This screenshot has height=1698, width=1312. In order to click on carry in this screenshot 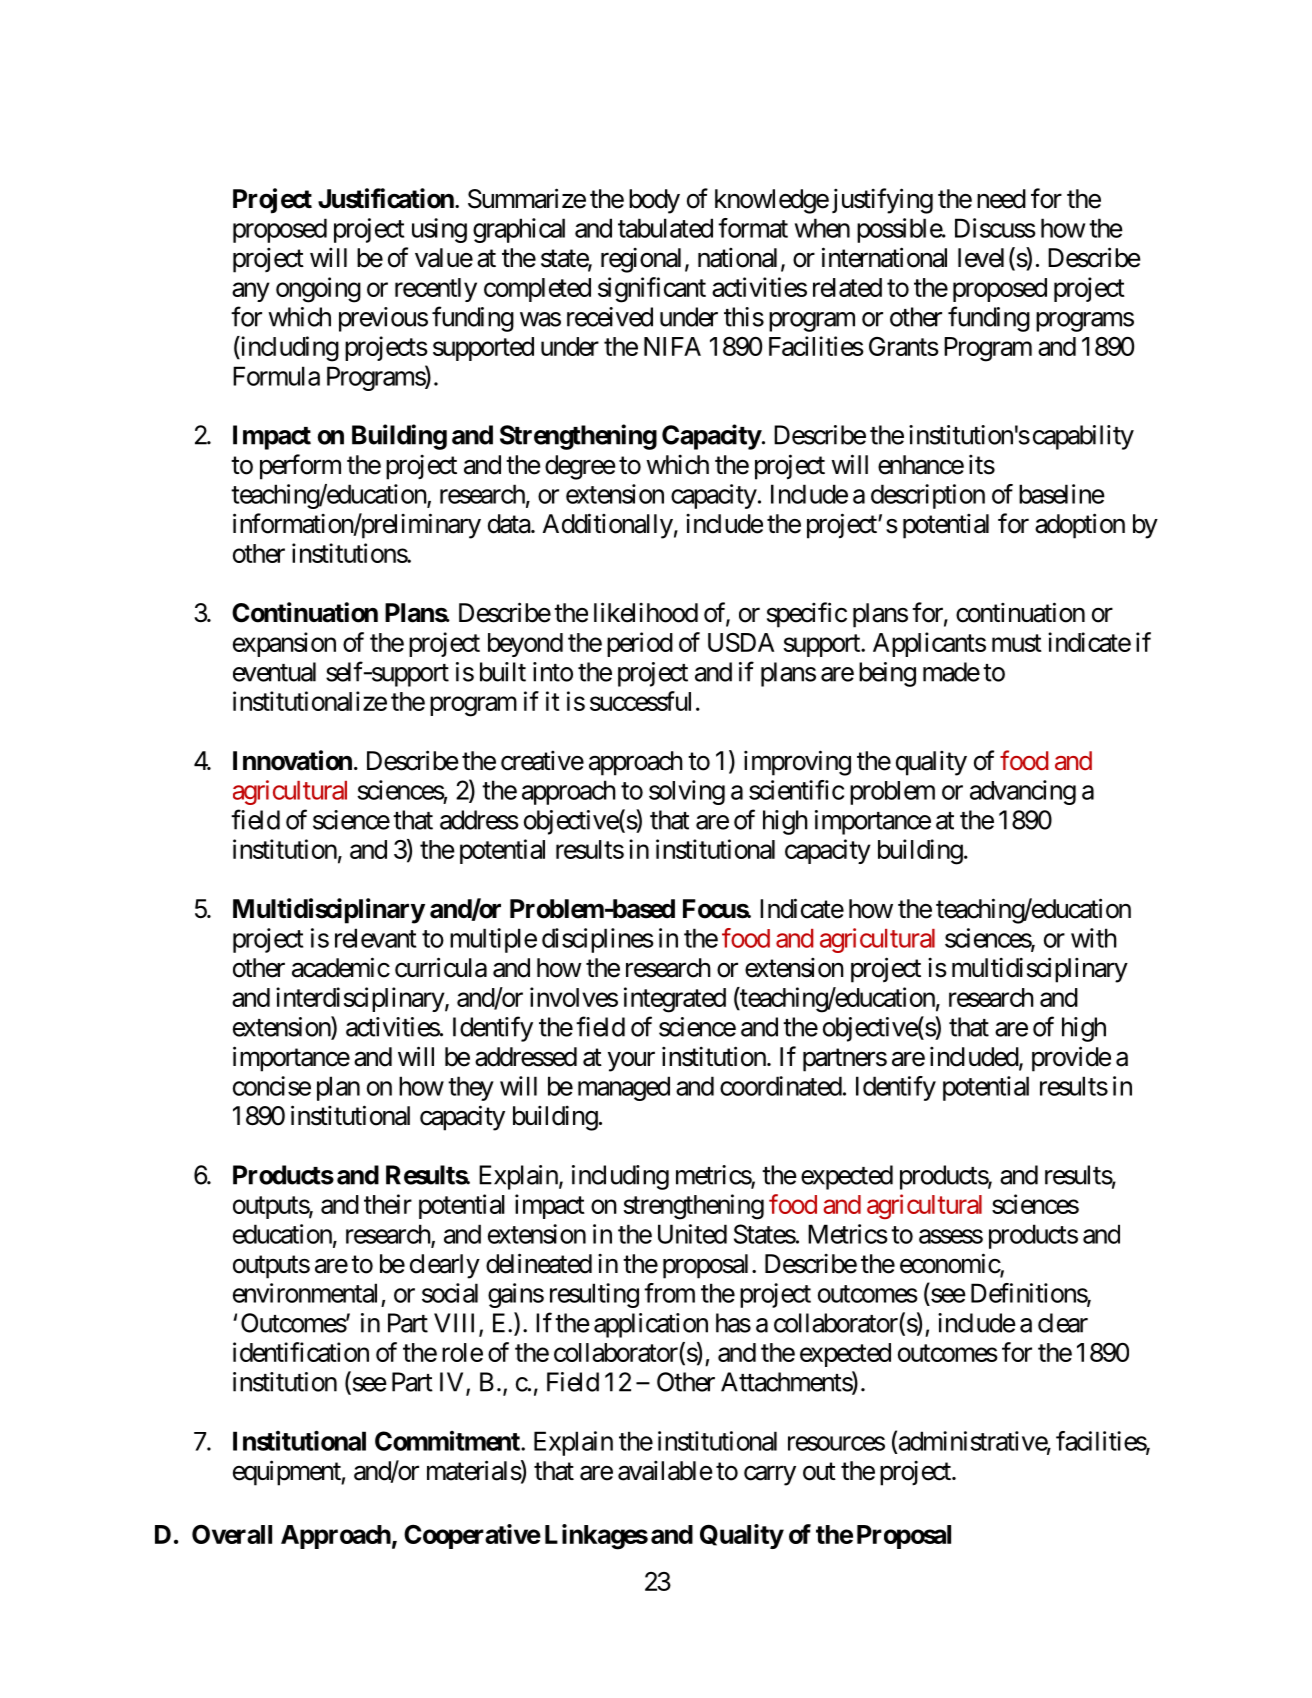, I will do `click(770, 1476)`.
